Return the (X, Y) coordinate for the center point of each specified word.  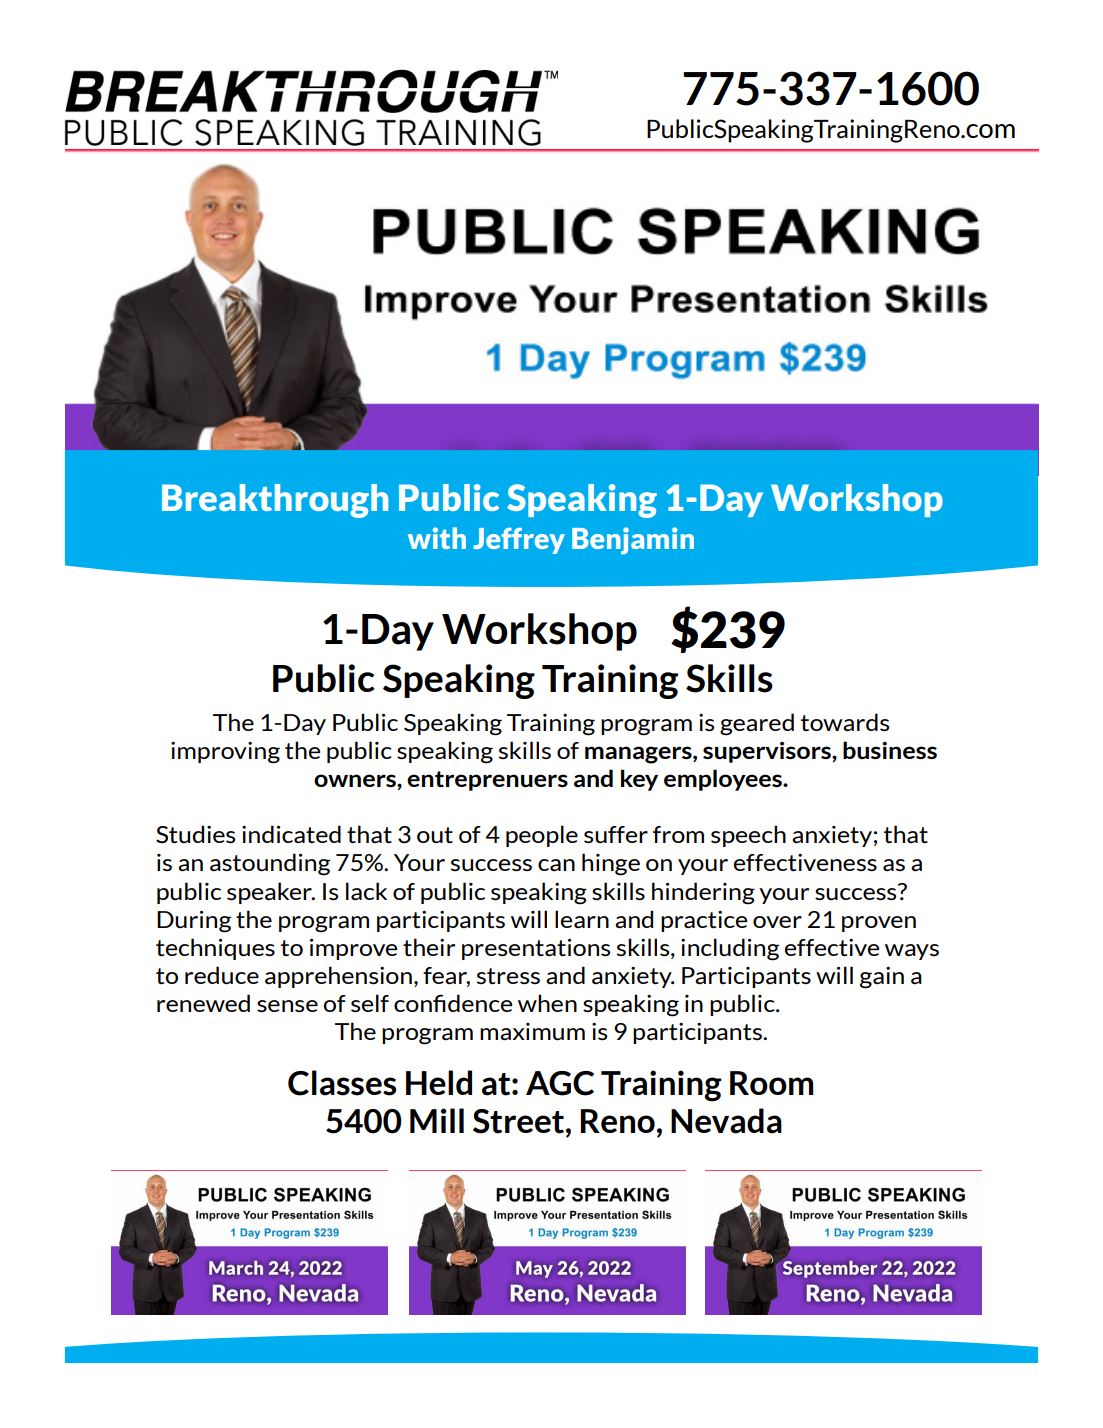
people (542, 836)
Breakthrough (275, 501)
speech (748, 836)
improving (225, 753)
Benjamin (633, 541)
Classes (342, 1083)
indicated (291, 834)
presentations (536, 949)
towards (845, 722)
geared (757, 724)
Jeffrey (519, 541)
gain (882, 978)
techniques (215, 949)
